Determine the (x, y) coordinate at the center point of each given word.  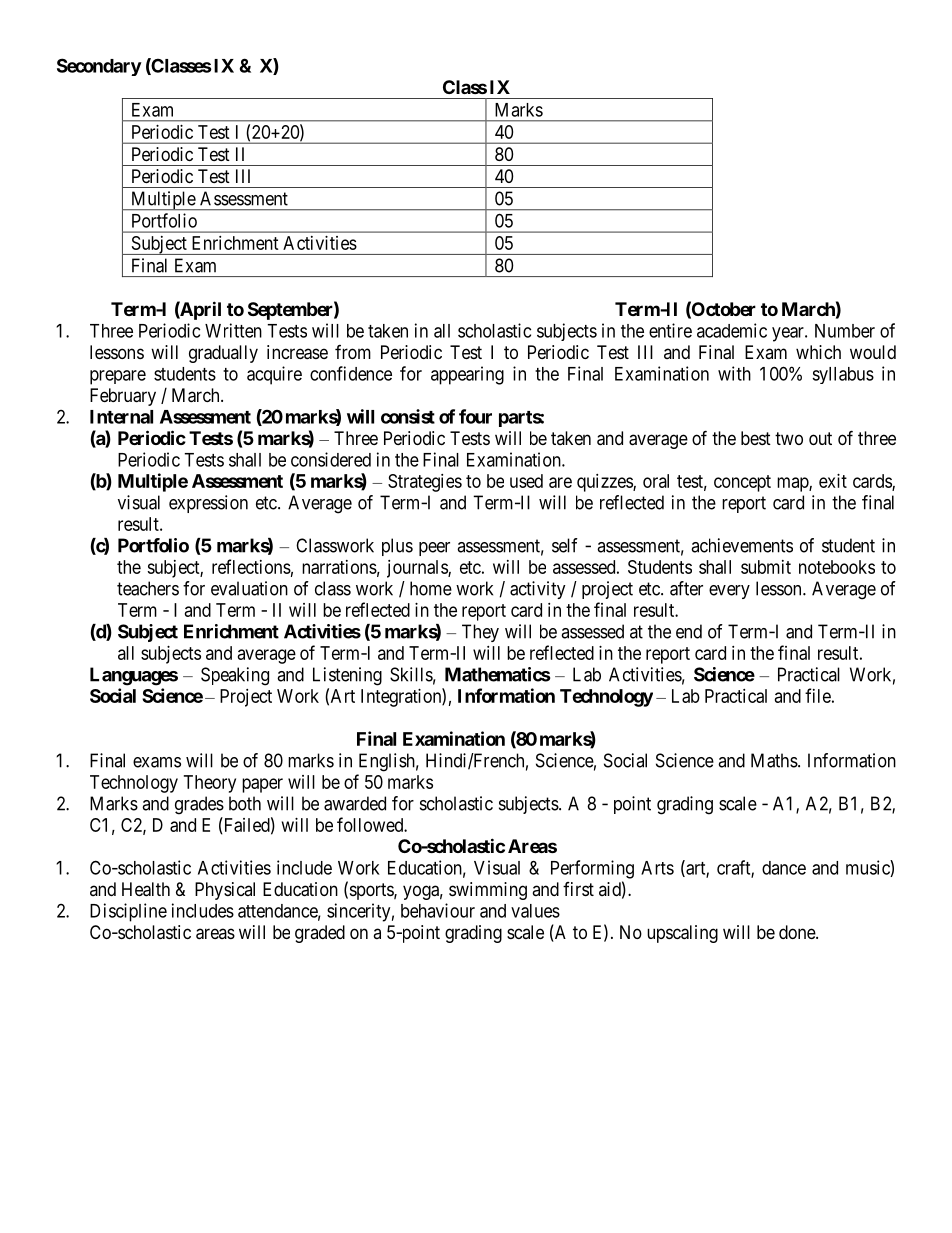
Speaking (235, 676)
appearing (467, 375)
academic (732, 330)
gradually (223, 354)
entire (670, 330)
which (818, 352)
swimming (488, 891)
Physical (225, 891)
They (480, 633)
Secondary (99, 67)
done (798, 932)
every (729, 592)
